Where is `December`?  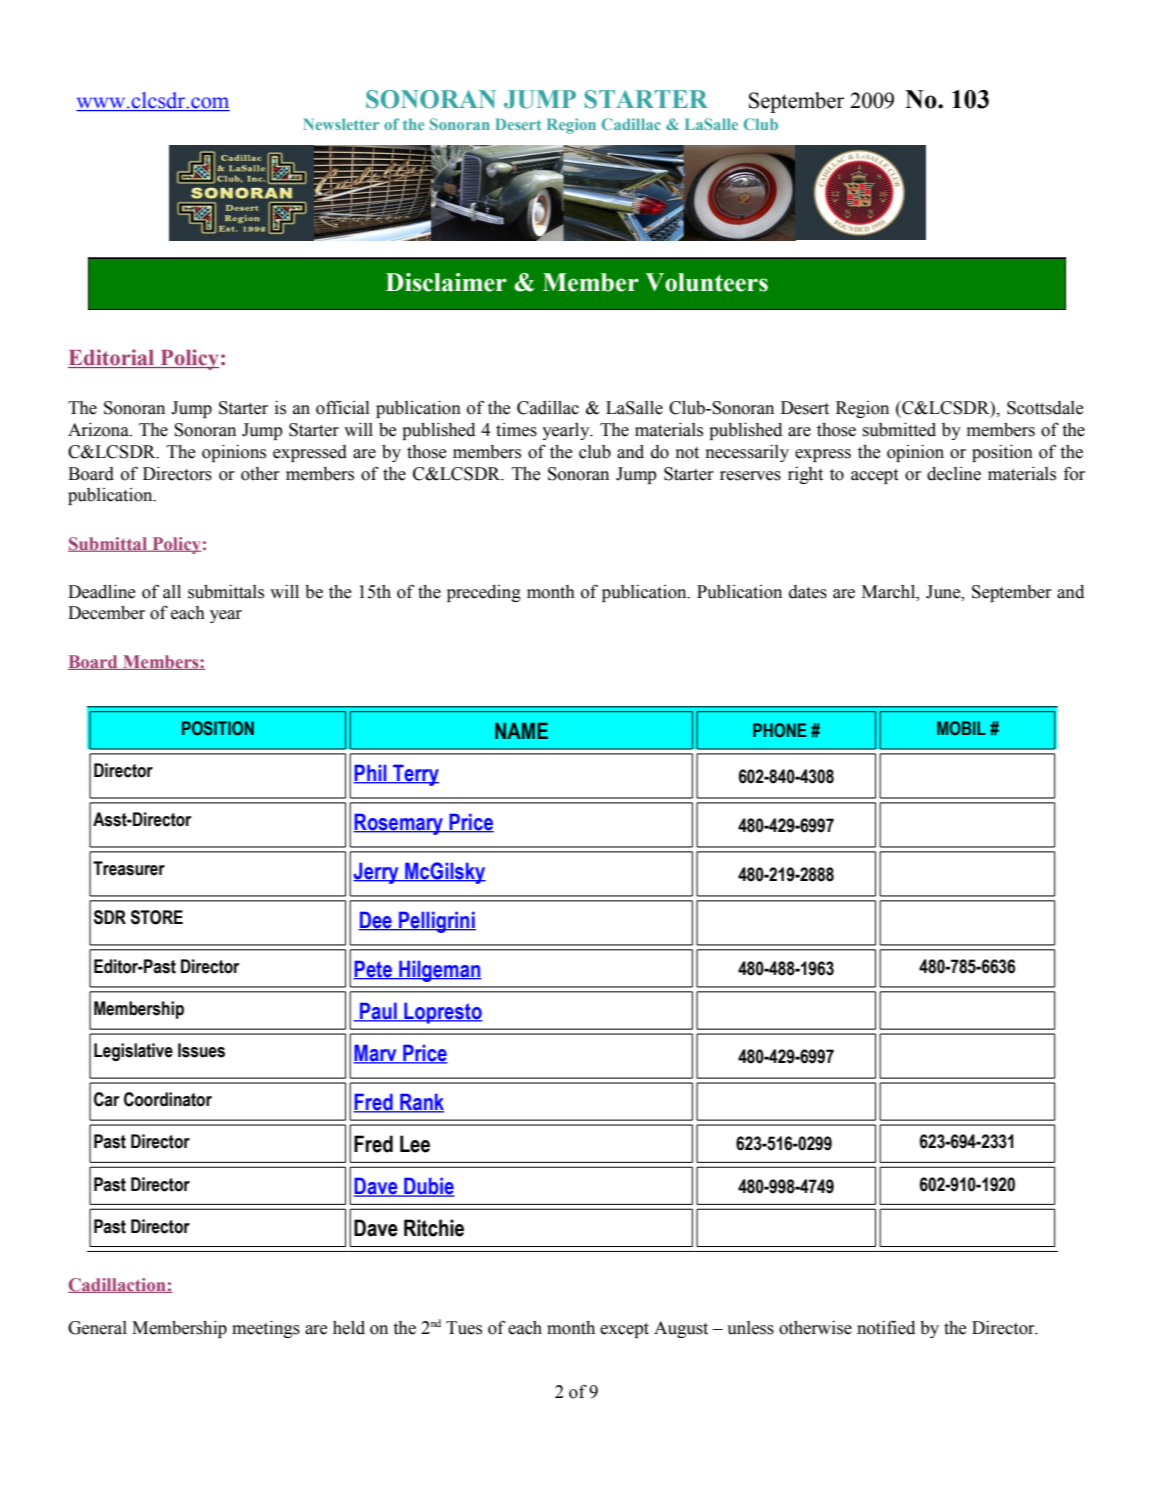
December is located at coordinates (106, 613).
